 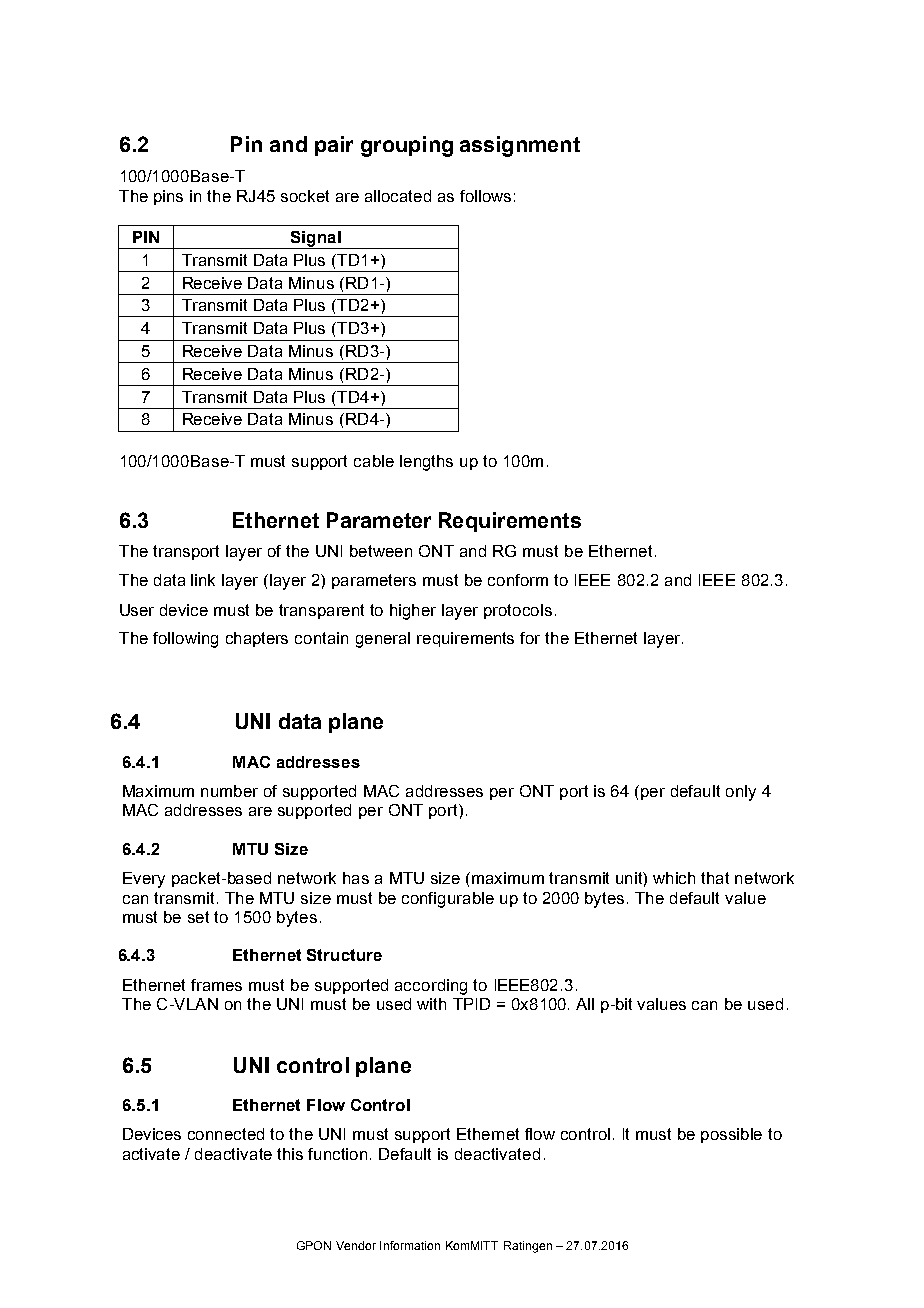 I want to click on pins, so click(x=168, y=197).
